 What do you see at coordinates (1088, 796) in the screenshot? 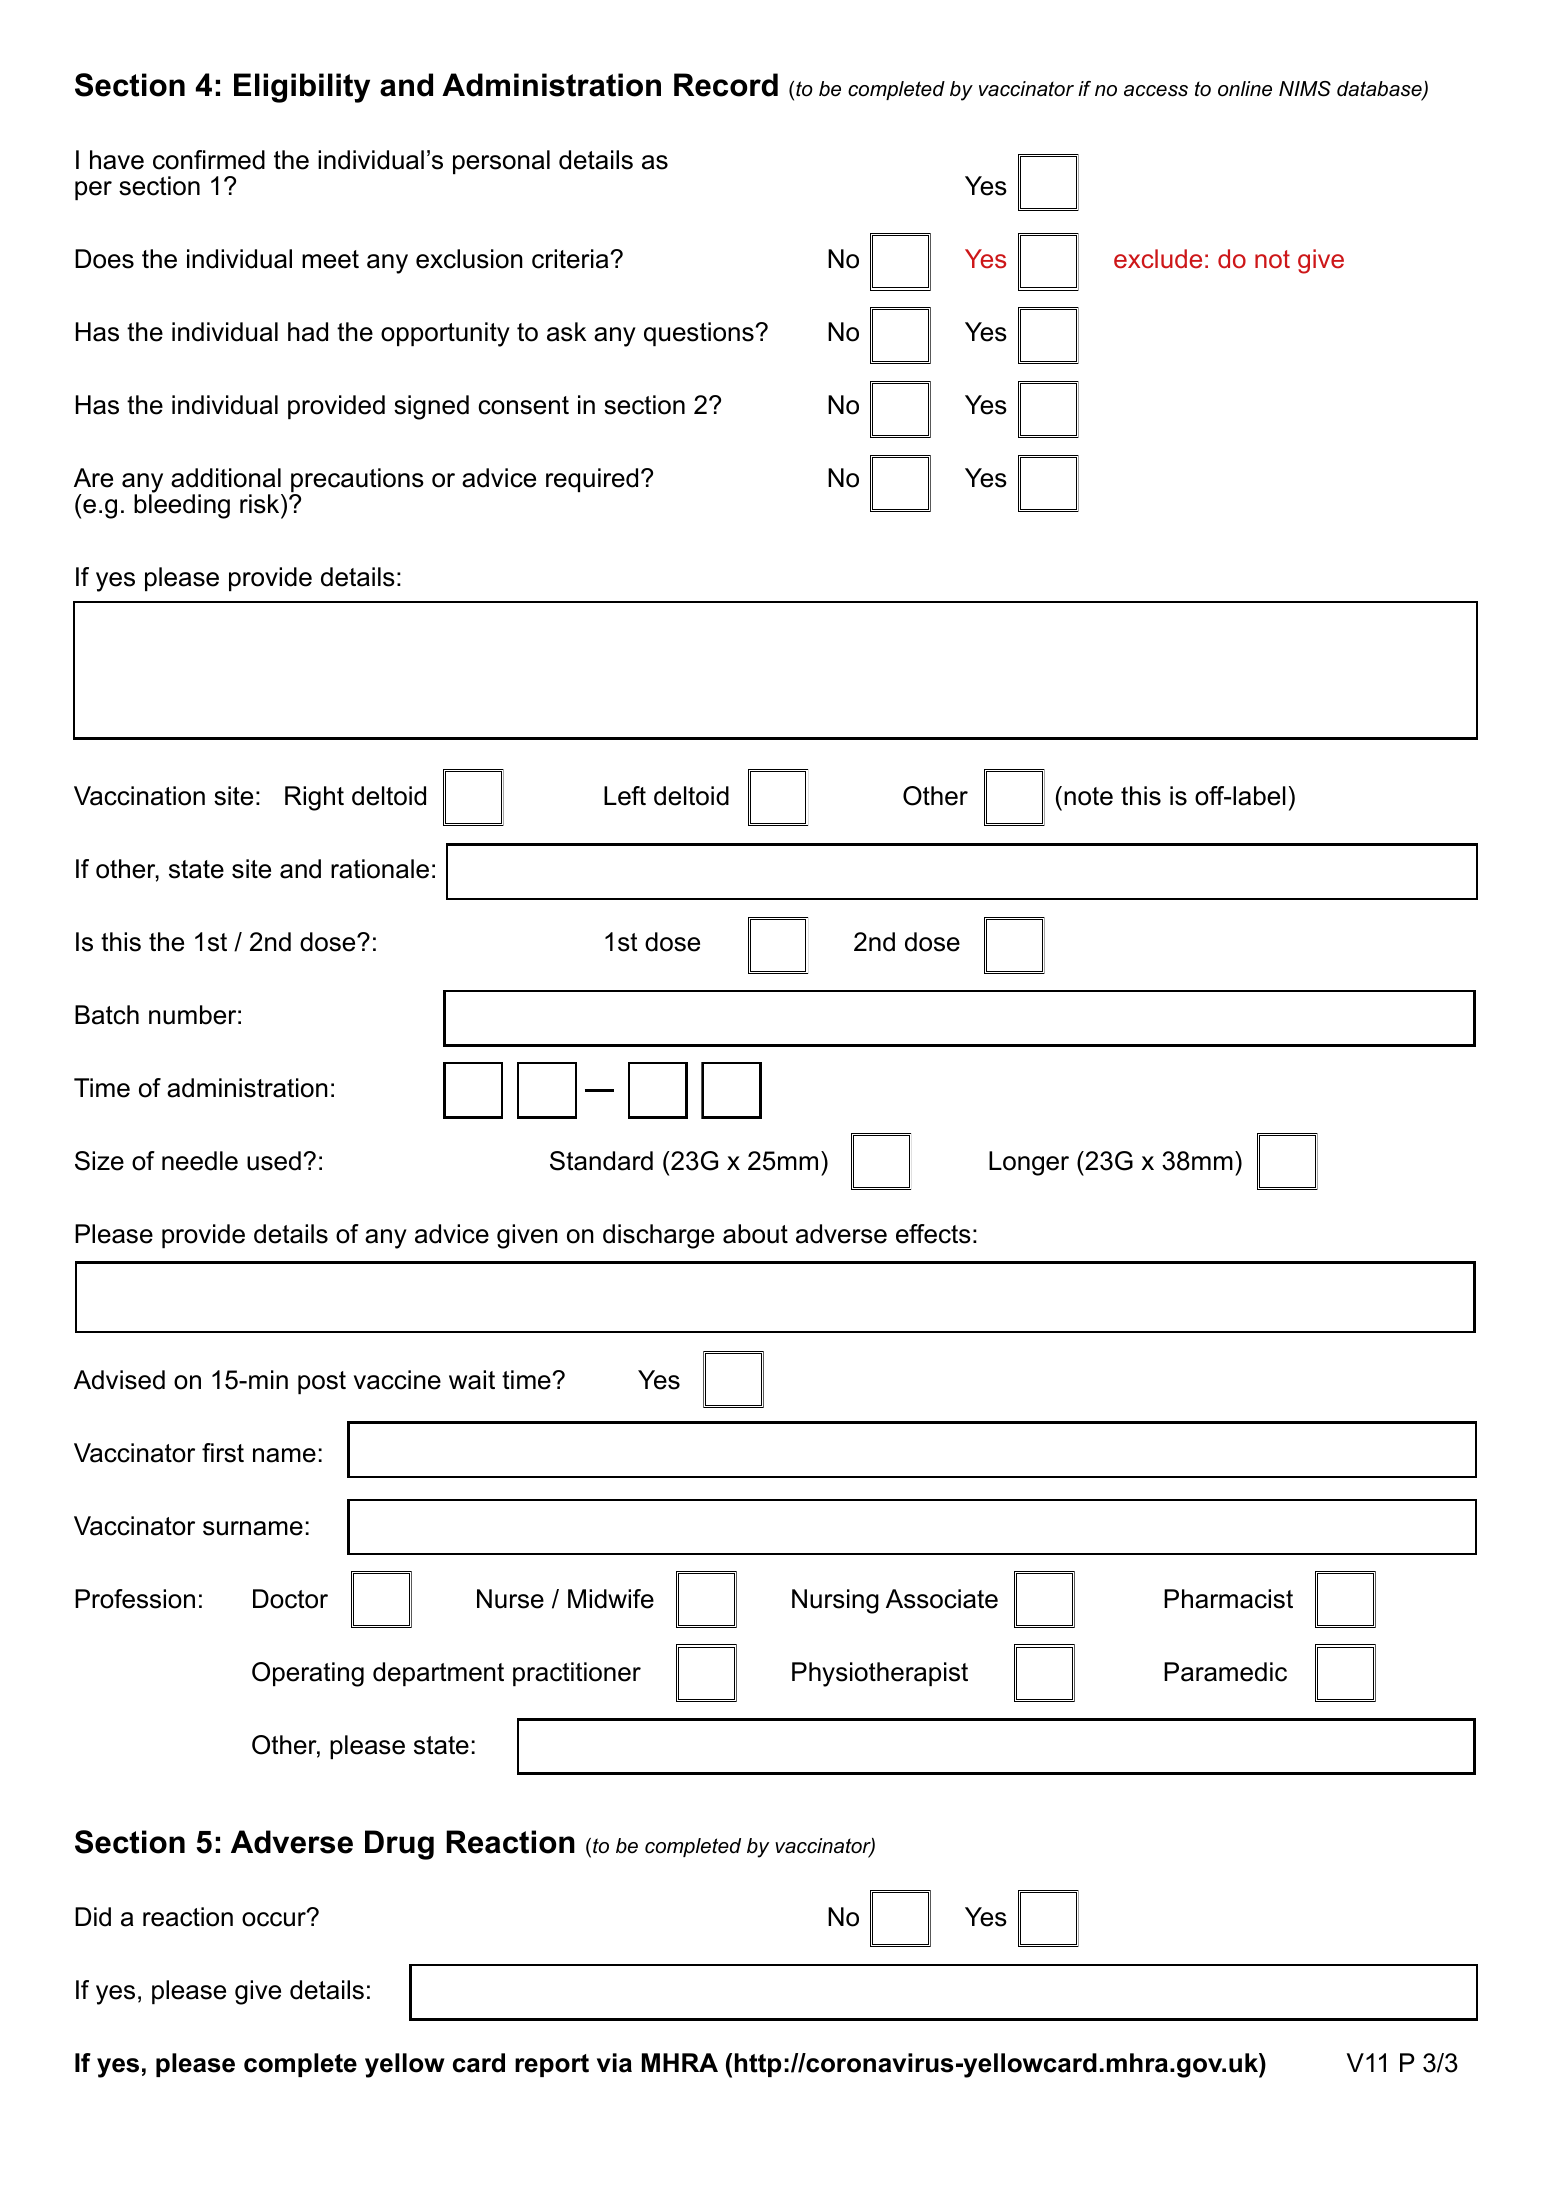
I see `note` at bounding box center [1088, 796].
